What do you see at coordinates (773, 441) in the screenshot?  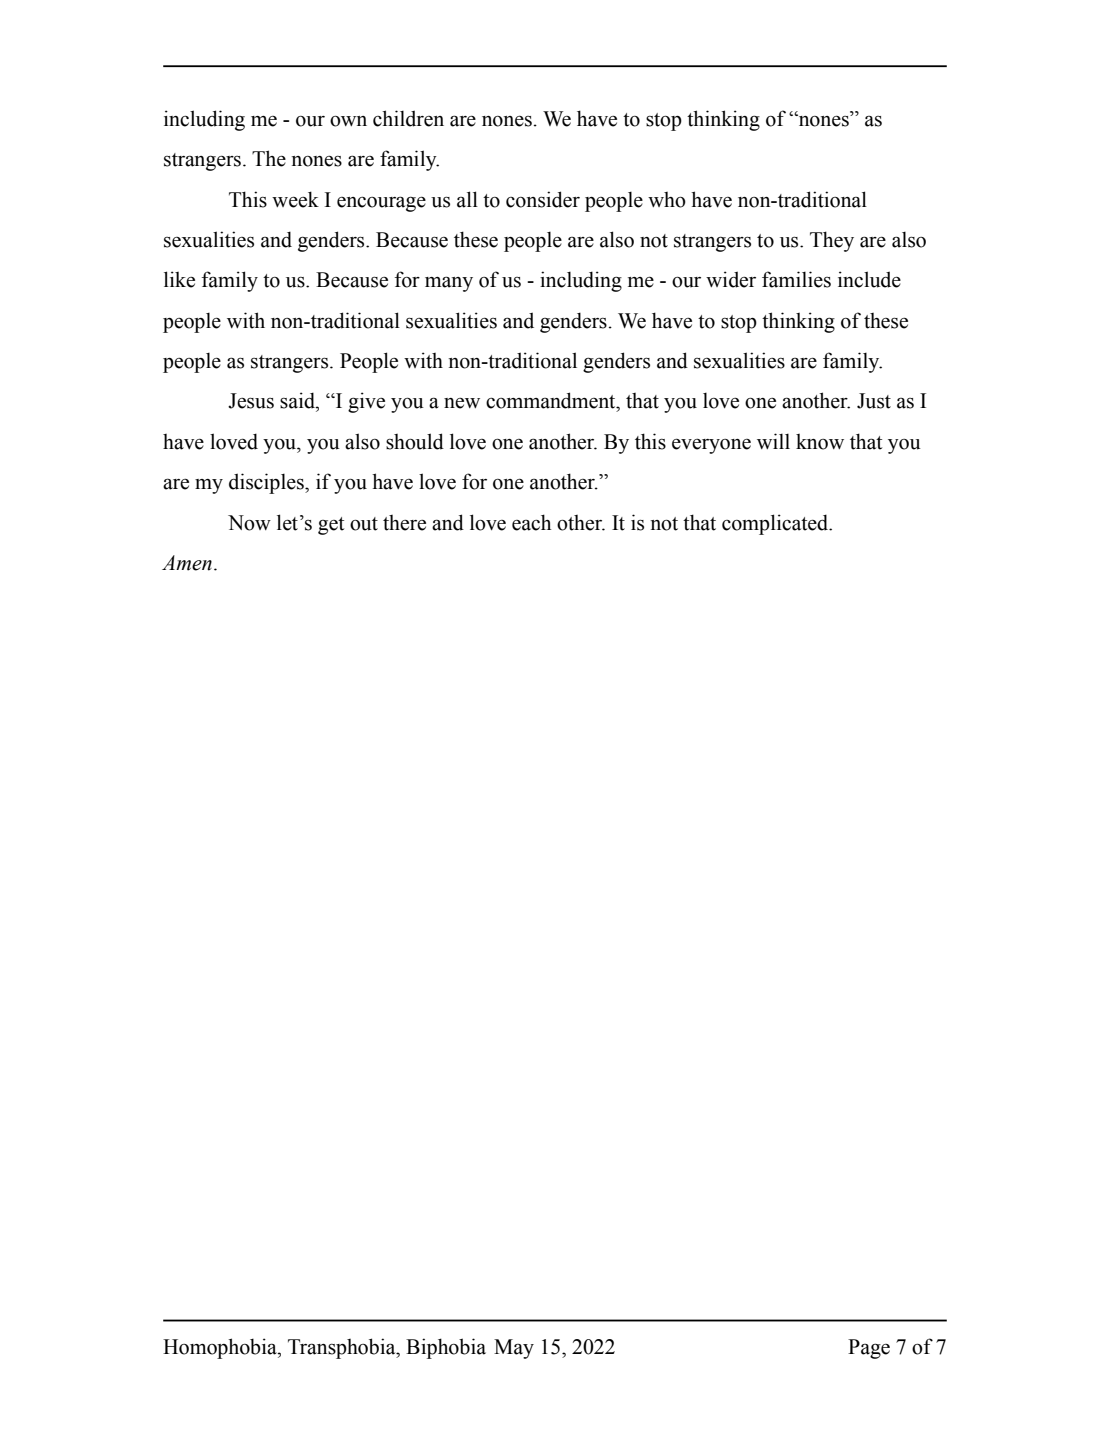 I see `will` at bounding box center [773, 441].
